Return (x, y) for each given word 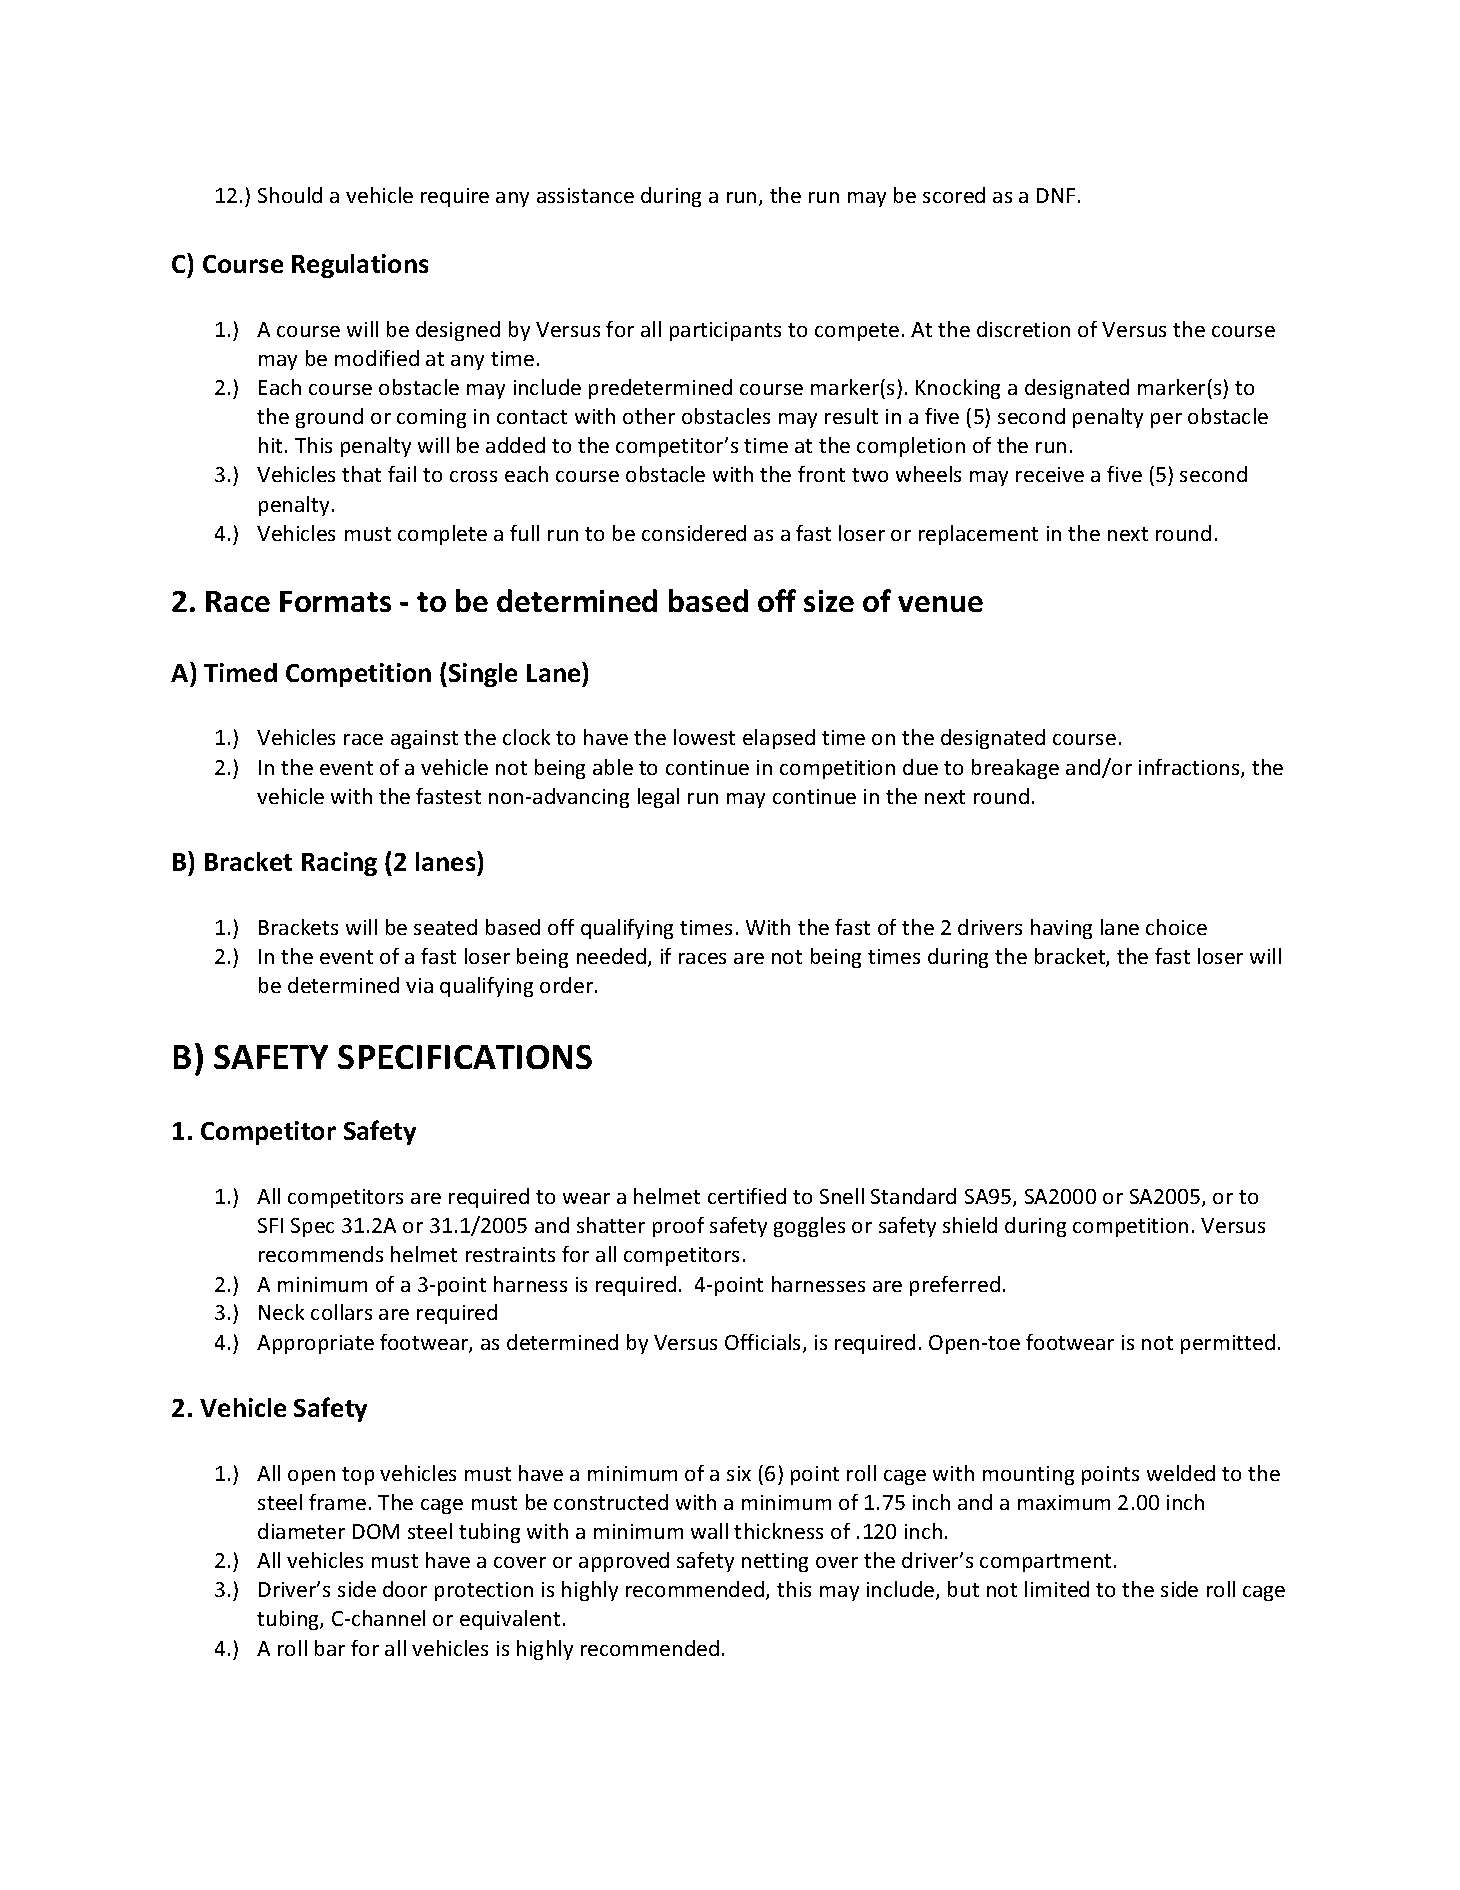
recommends (321, 1254)
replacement (978, 535)
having (1061, 929)
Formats (335, 601)
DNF (1056, 195)
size (829, 601)
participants (725, 331)
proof (678, 1227)
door (405, 1589)
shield (970, 1225)
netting (775, 1562)
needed (613, 957)
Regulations (360, 266)
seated (445, 927)
